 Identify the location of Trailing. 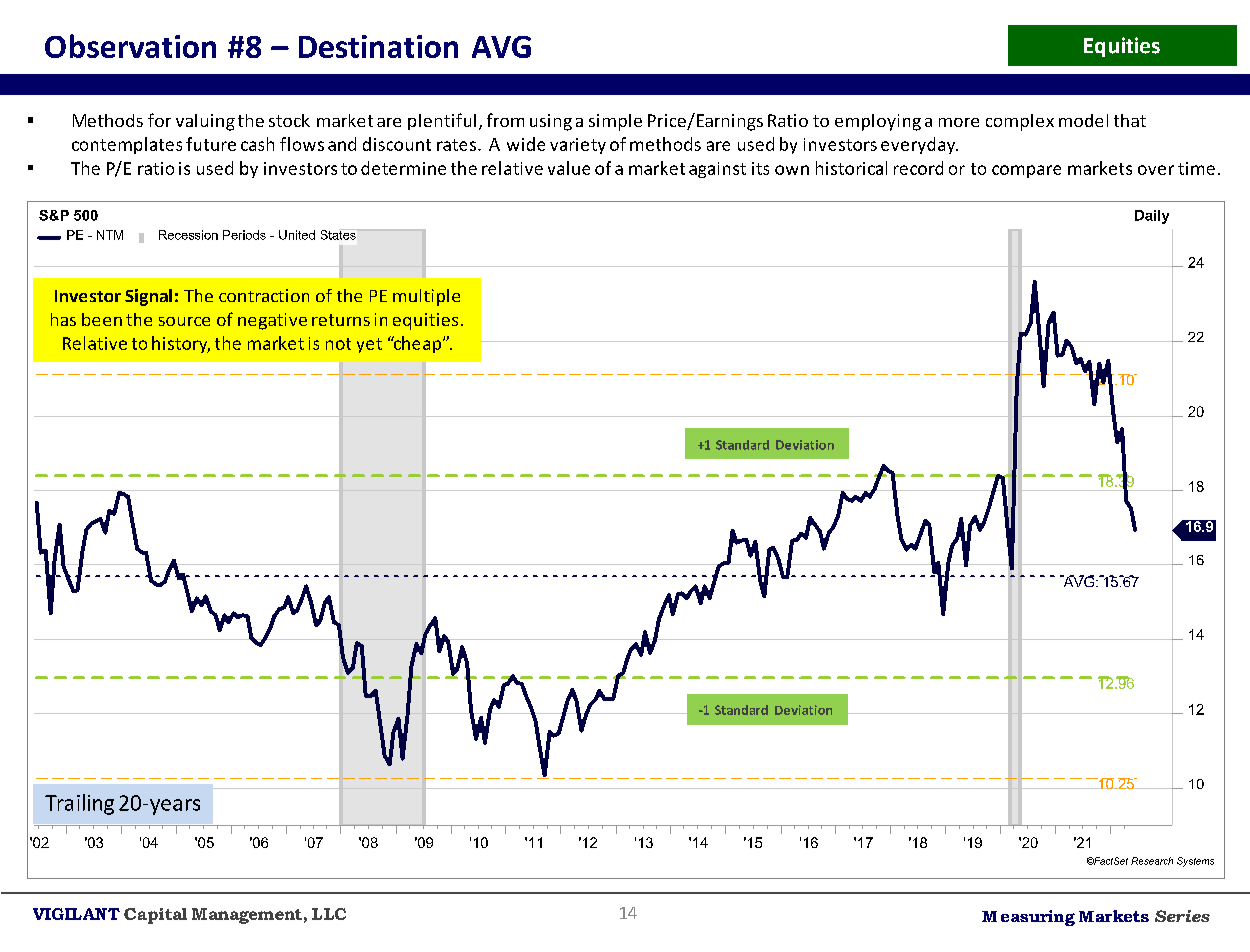
(79, 804).
